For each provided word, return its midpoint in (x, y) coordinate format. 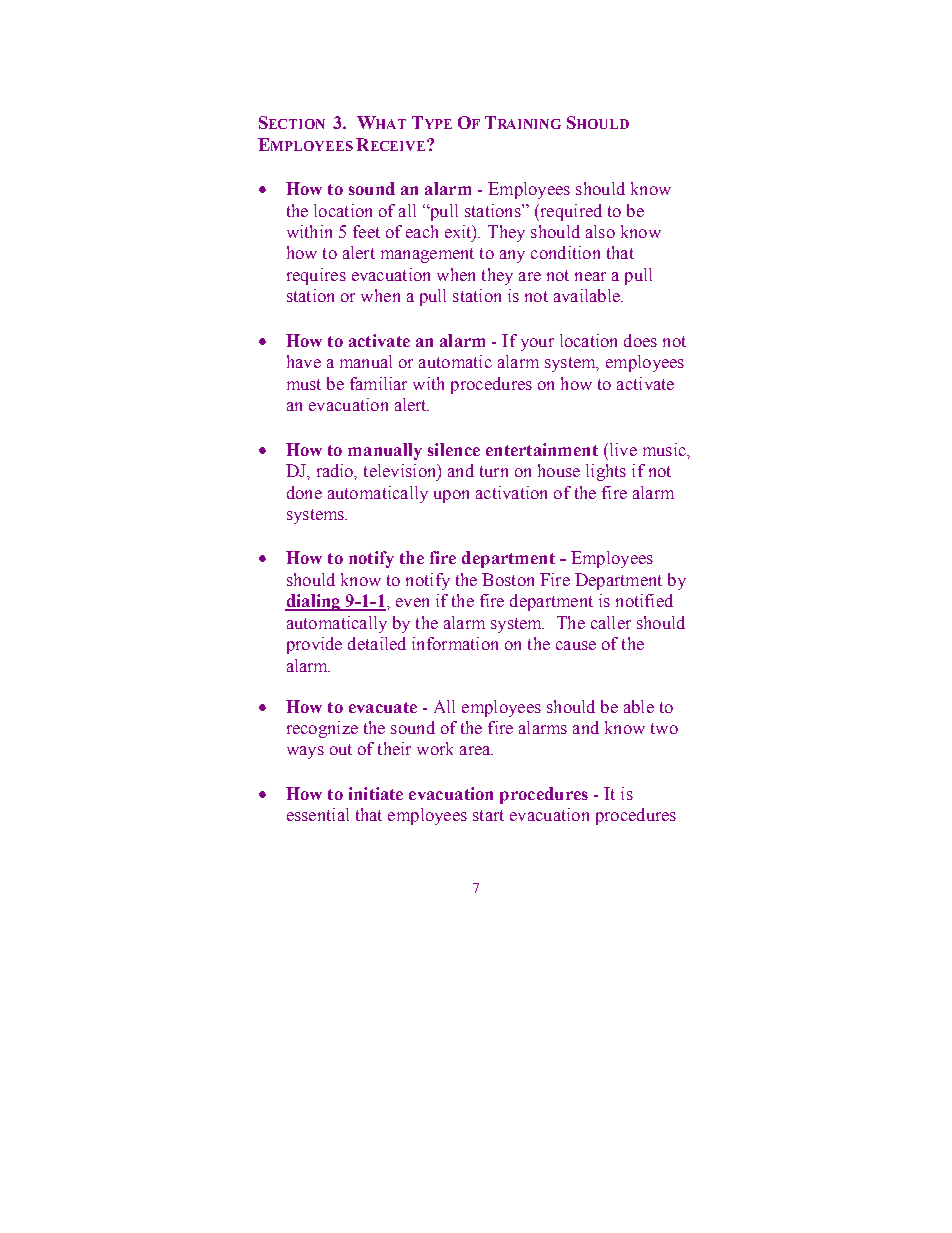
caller (611, 622)
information (455, 643)
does (640, 340)
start (488, 815)
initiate (376, 793)
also (600, 231)
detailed (377, 643)
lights (606, 472)
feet (366, 231)
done (304, 492)
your (537, 344)
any (512, 256)
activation (511, 492)
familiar (378, 383)
